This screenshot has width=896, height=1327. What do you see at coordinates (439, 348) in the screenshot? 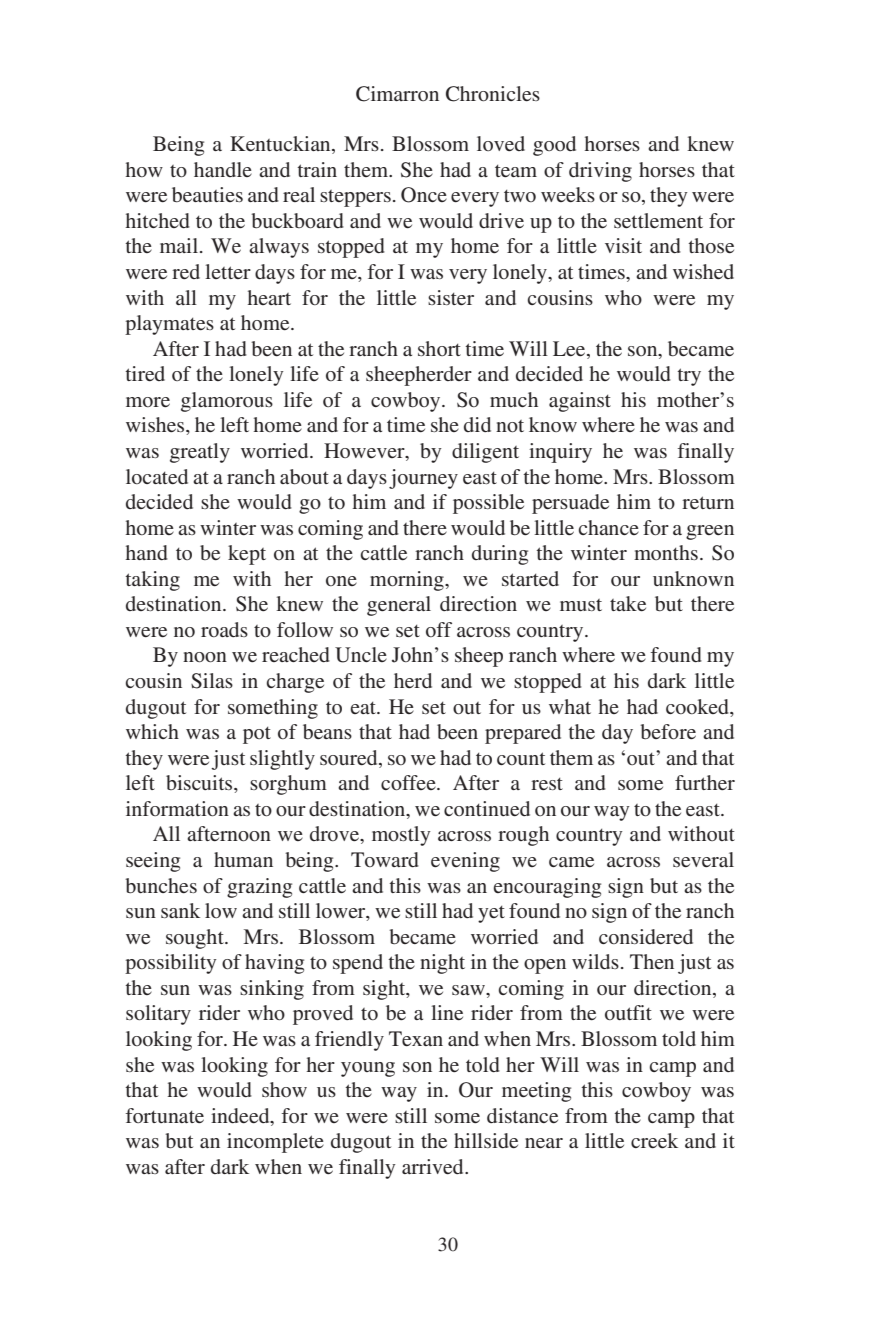
I see `short` at bounding box center [439, 348].
